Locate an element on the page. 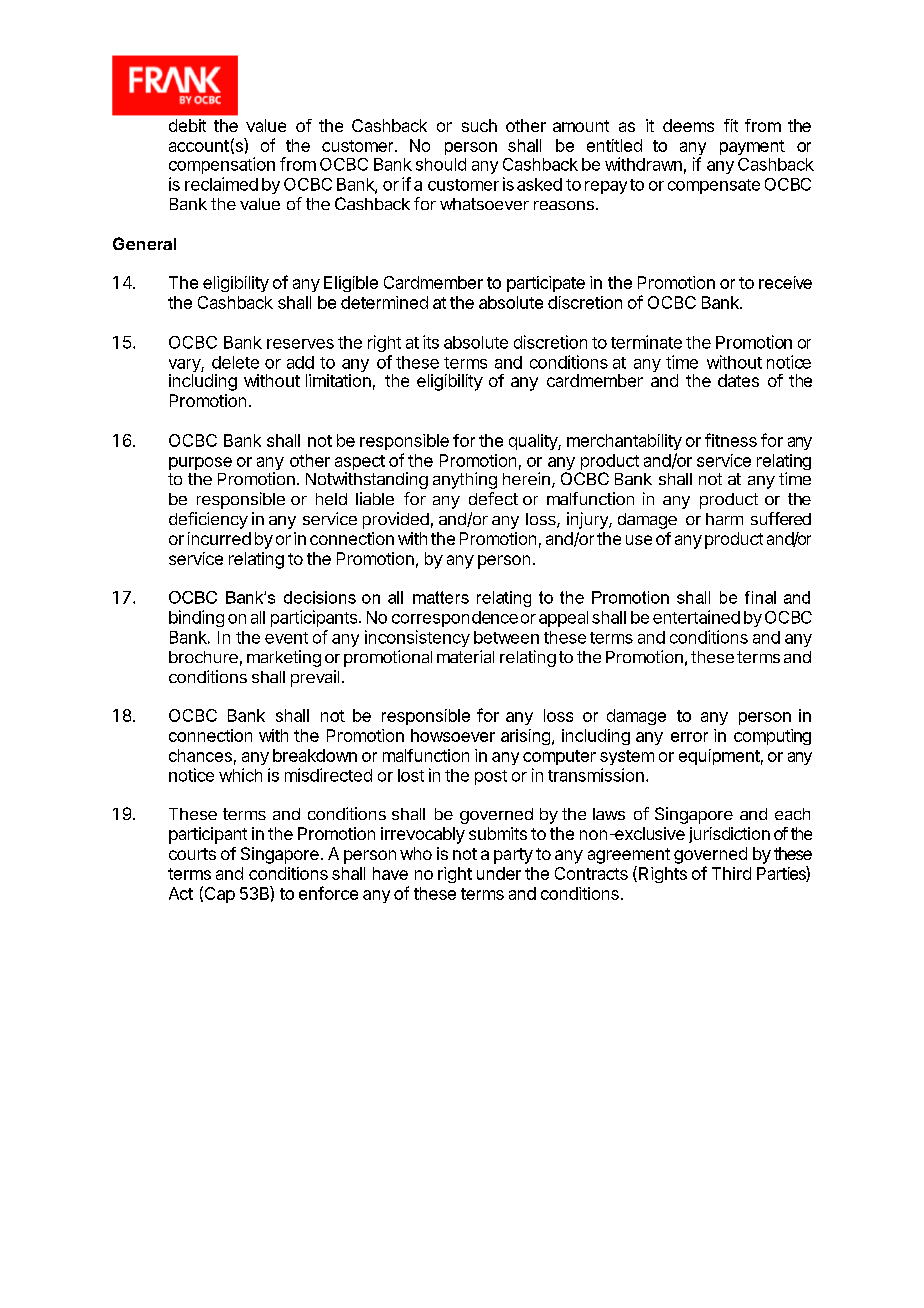 This document has height=1308, width=924. courts is located at coordinates (192, 854).
